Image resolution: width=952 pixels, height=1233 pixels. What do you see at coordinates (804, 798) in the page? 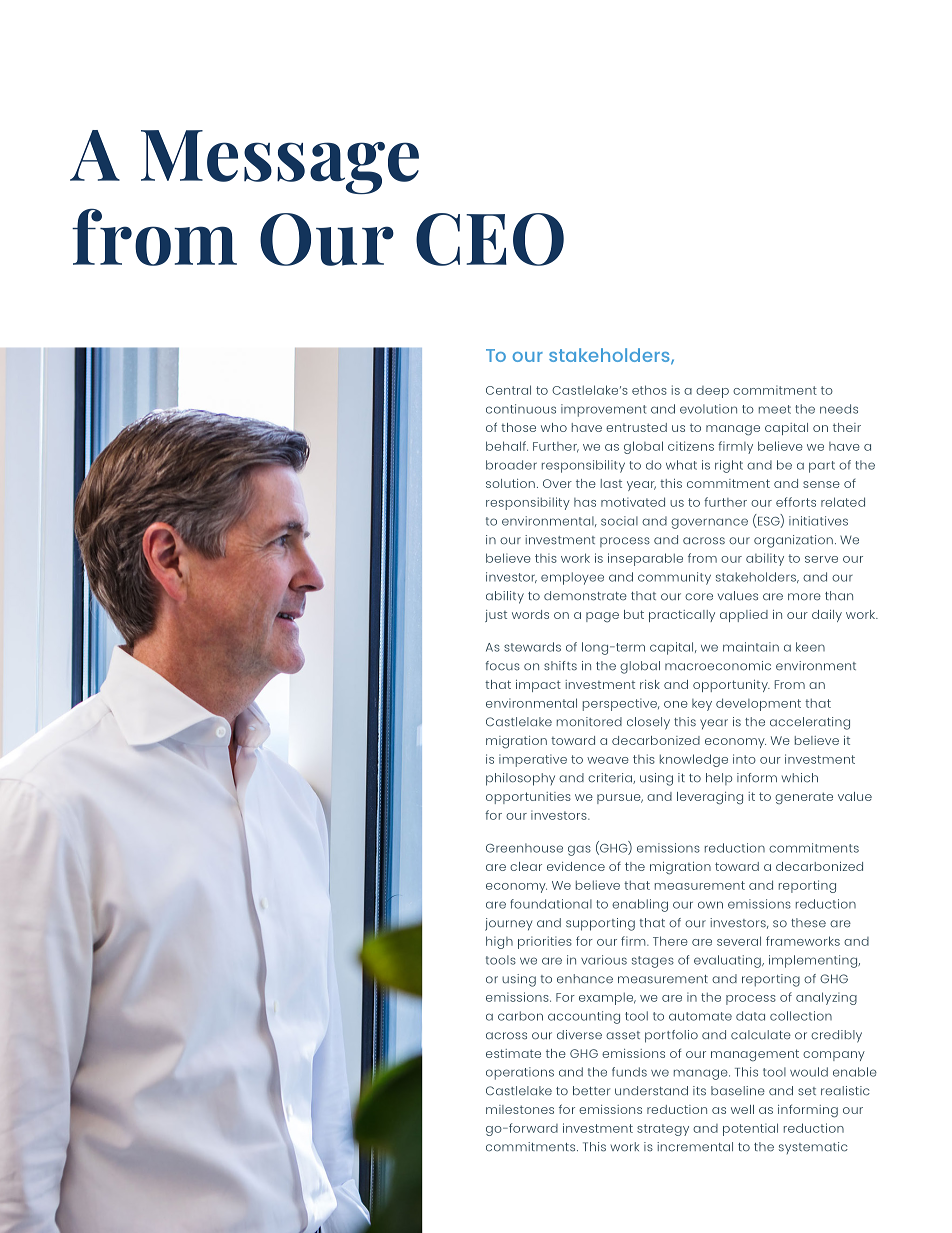
I see `generate` at bounding box center [804, 798].
